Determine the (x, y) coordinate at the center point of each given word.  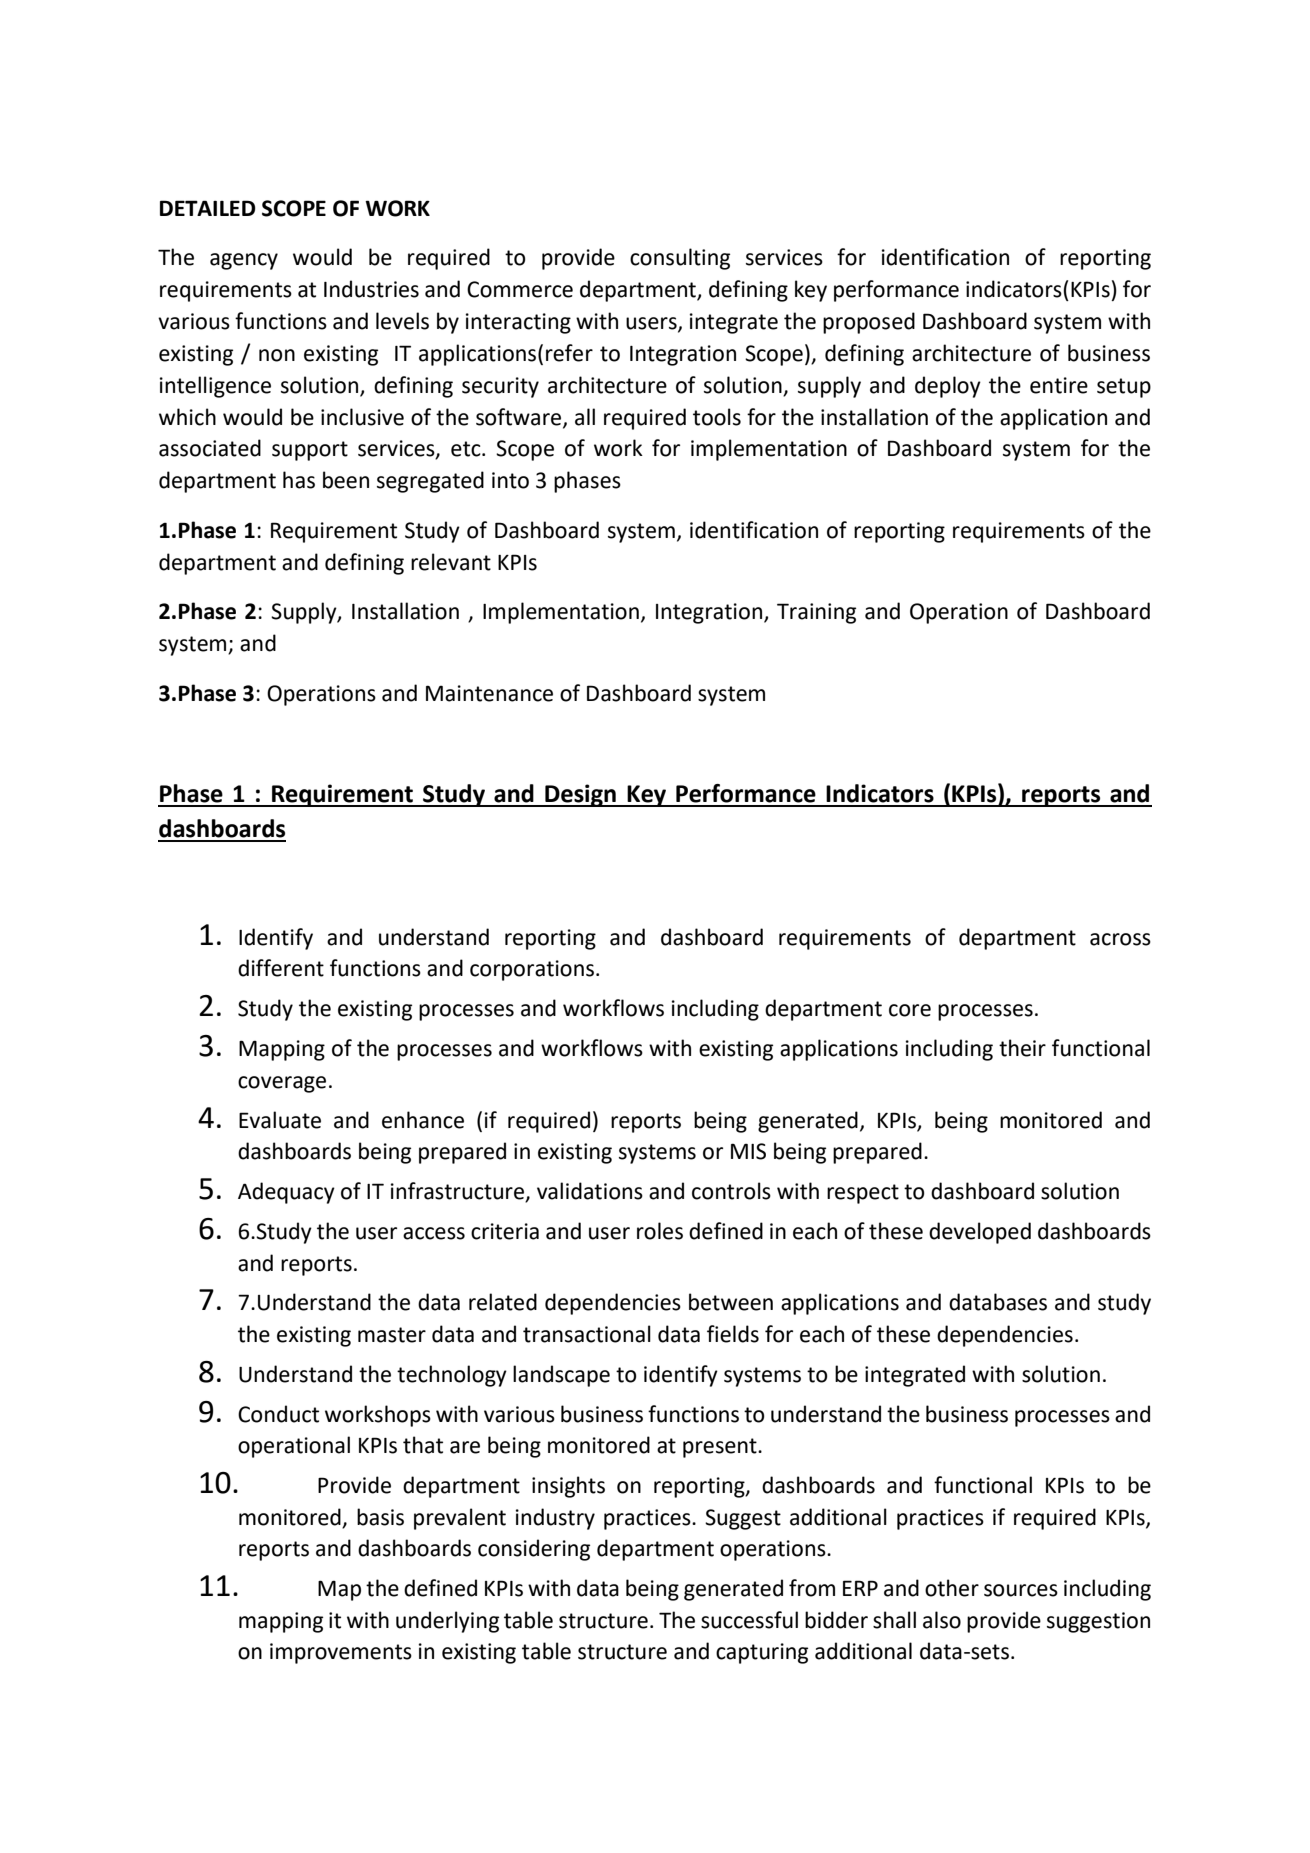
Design (580, 795)
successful (749, 1620)
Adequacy (286, 1193)
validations (590, 1191)
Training (816, 613)
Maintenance (489, 693)
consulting (680, 259)
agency (244, 261)
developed (980, 1233)
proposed (869, 323)
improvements (341, 1653)
